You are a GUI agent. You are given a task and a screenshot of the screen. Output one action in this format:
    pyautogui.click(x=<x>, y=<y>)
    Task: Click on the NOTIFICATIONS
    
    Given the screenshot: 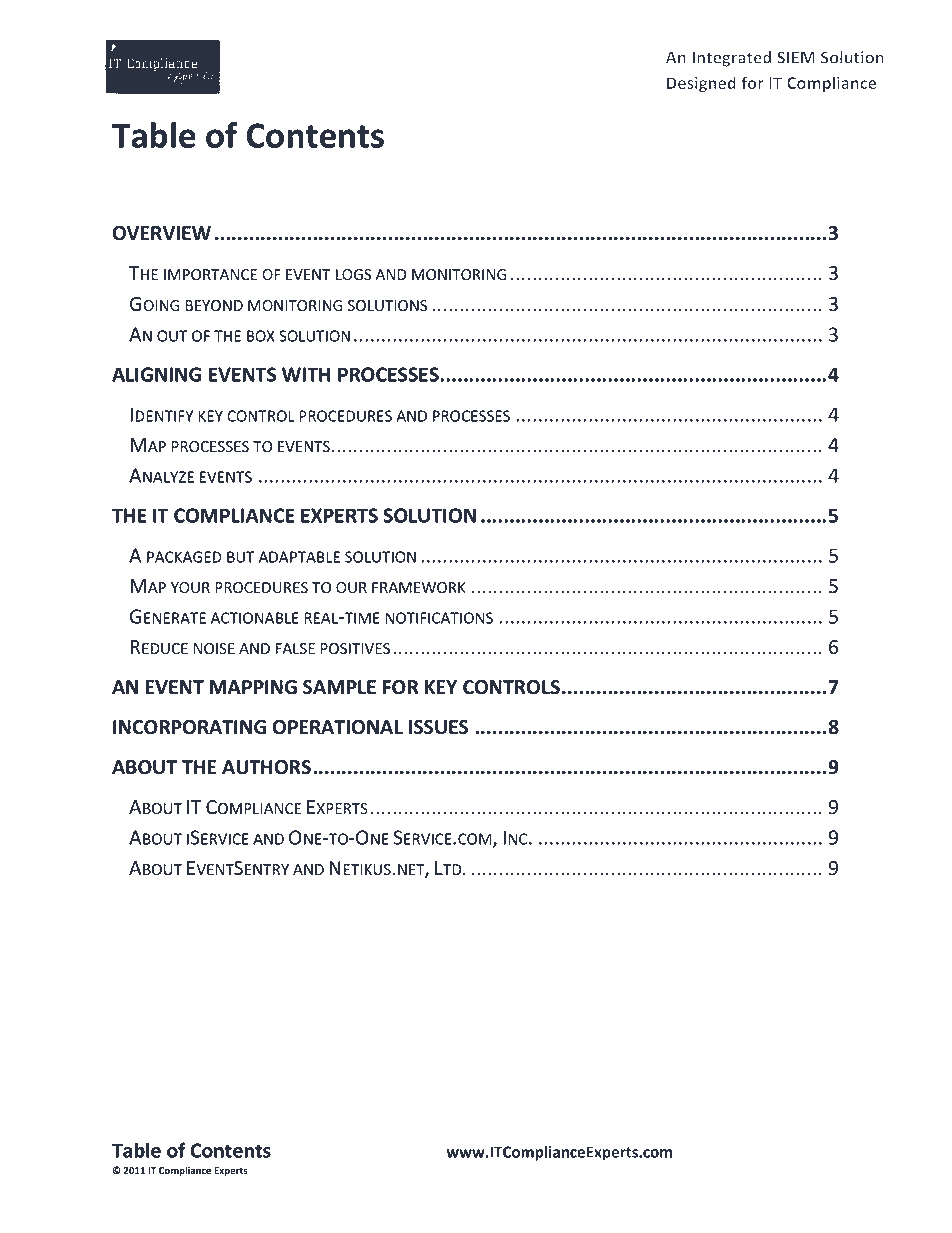 What is the action you would take?
    pyautogui.click(x=439, y=618)
